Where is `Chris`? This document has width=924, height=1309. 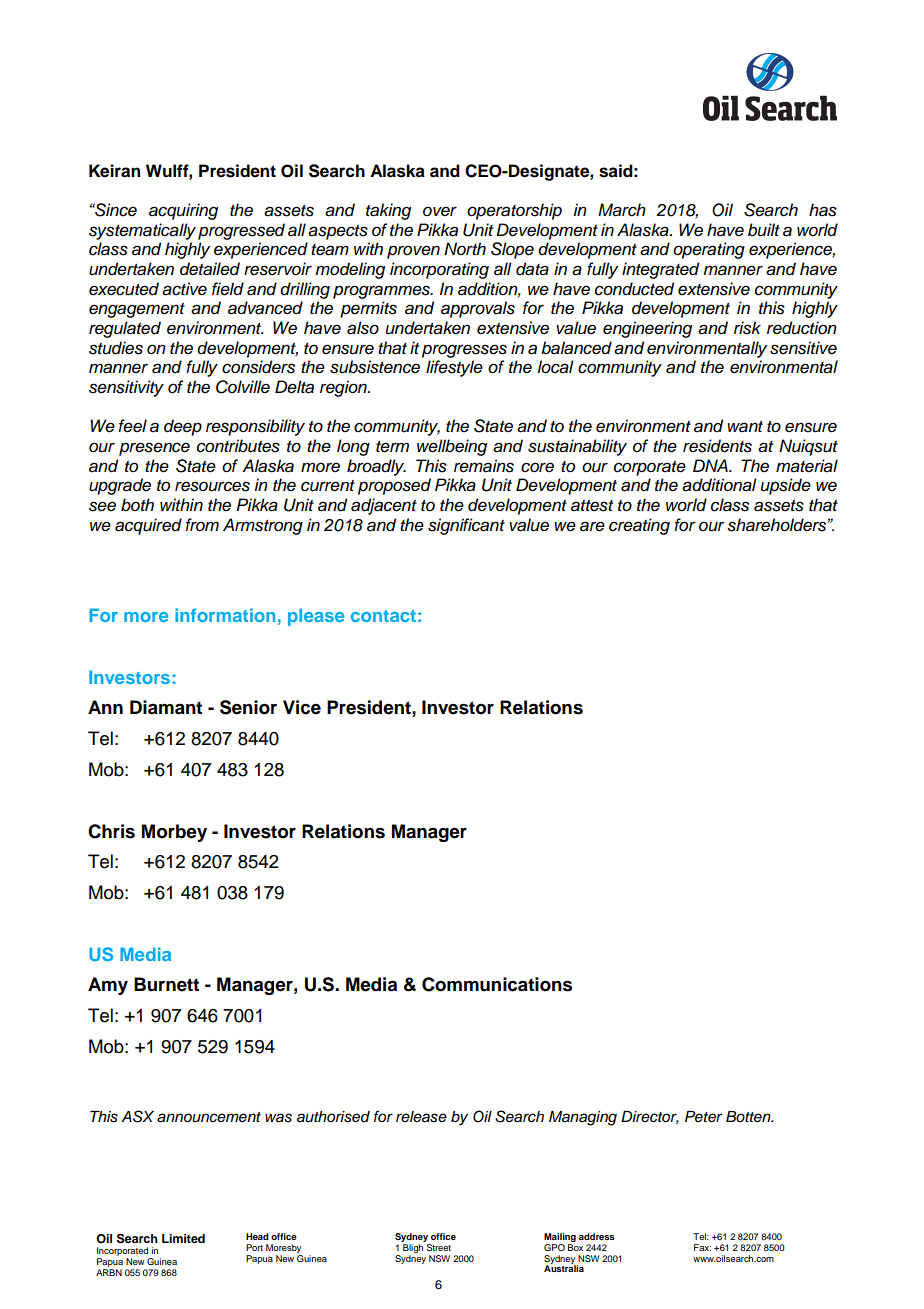 Chris is located at coordinates (111, 831).
